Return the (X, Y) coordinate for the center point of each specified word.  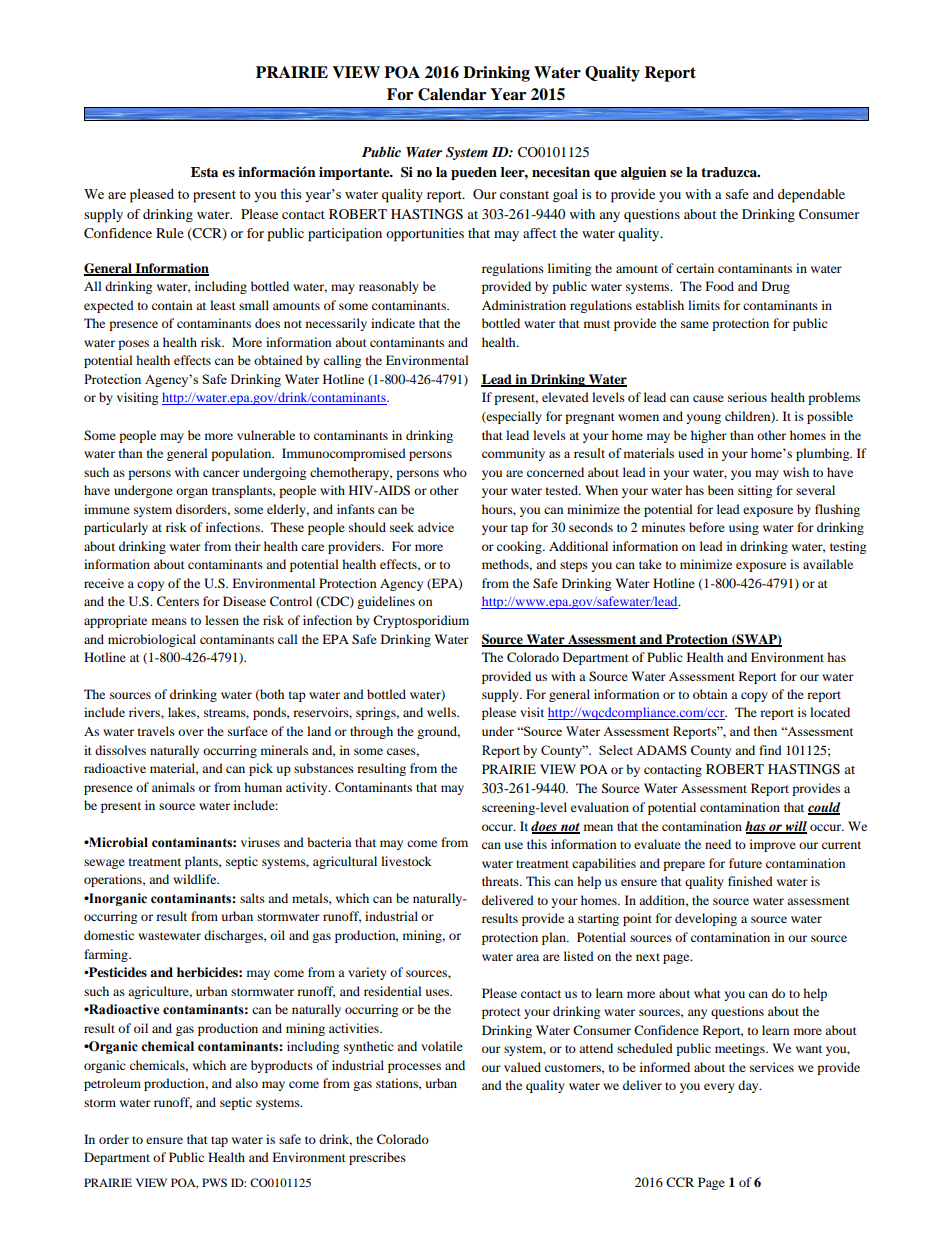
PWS (214, 1182)
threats (501, 881)
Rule (170, 233)
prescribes (377, 1158)
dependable (811, 196)
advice (436, 527)
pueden (474, 173)
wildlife (196, 879)
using (744, 528)
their (248, 546)
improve (773, 845)
